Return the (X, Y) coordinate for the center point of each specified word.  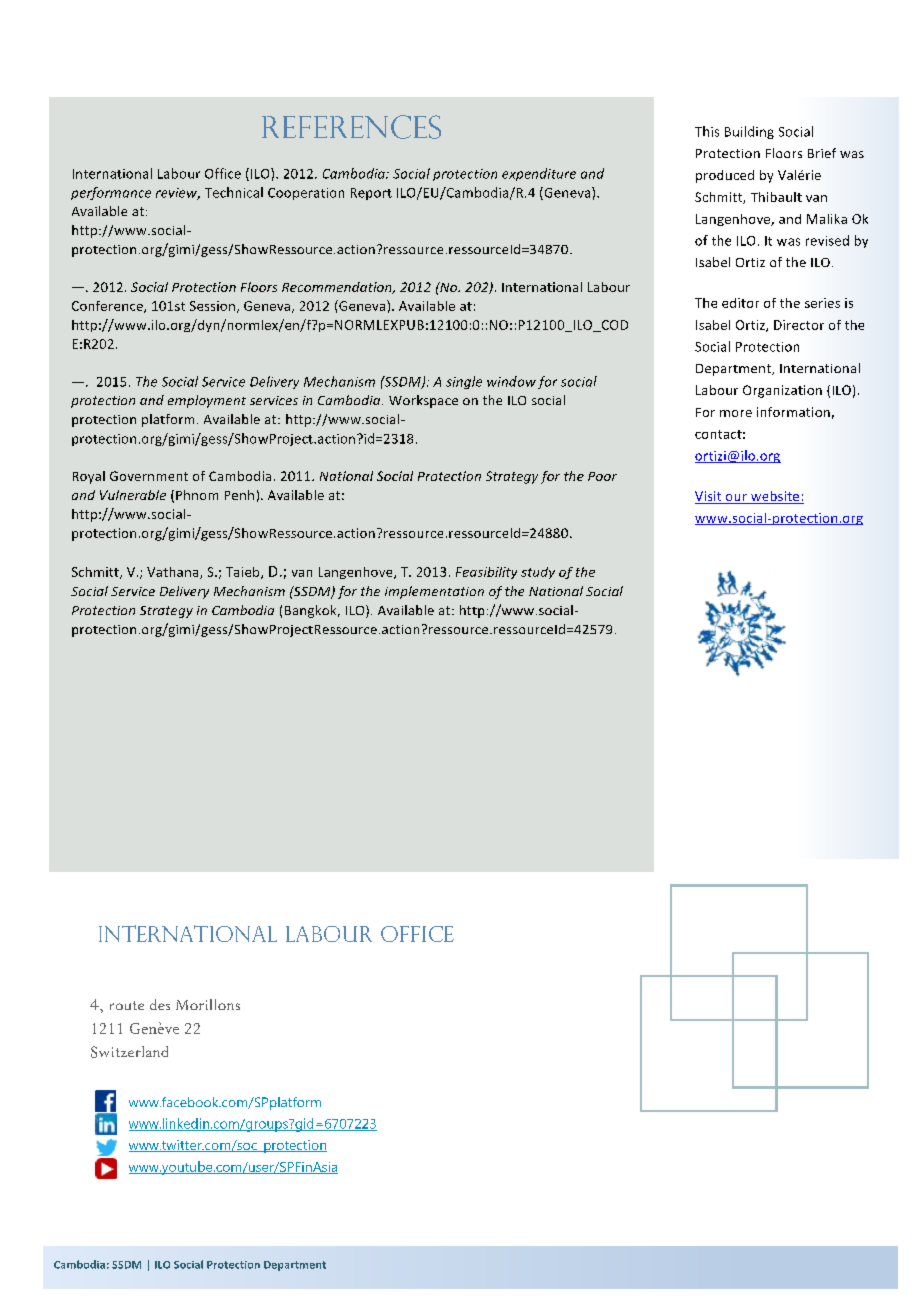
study (538, 573)
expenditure (539, 174)
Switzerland (129, 1052)
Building (749, 132)
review (178, 194)
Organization (782, 391)
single (464, 382)
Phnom (197, 495)
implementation (434, 592)
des (160, 1004)
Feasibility (486, 573)
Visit (709, 497)
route (127, 1005)
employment (207, 401)
